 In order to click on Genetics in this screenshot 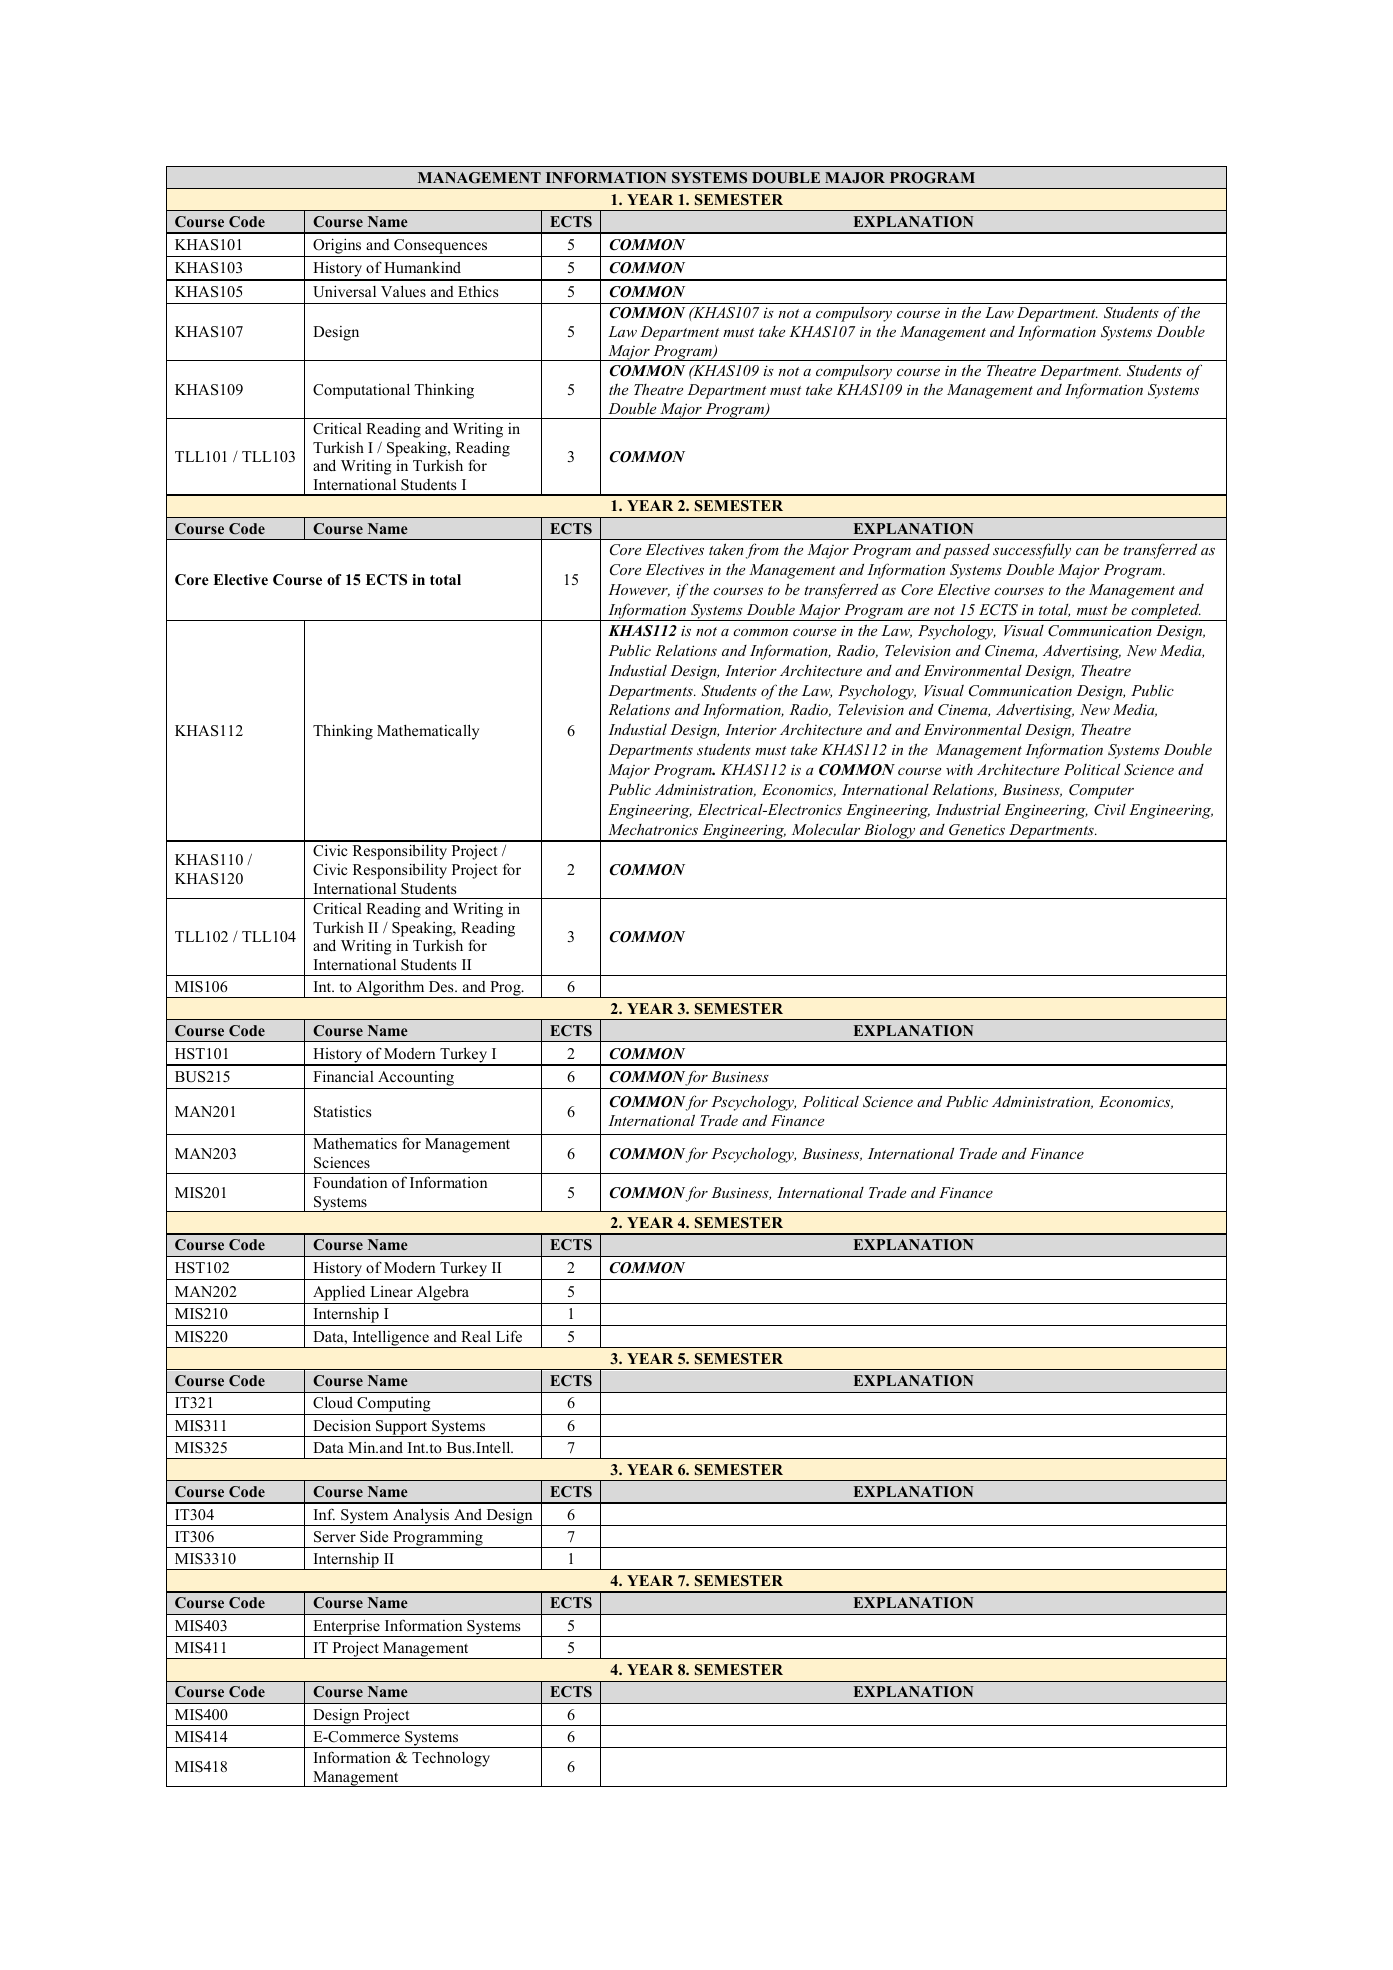, I will do `click(977, 830)`.
